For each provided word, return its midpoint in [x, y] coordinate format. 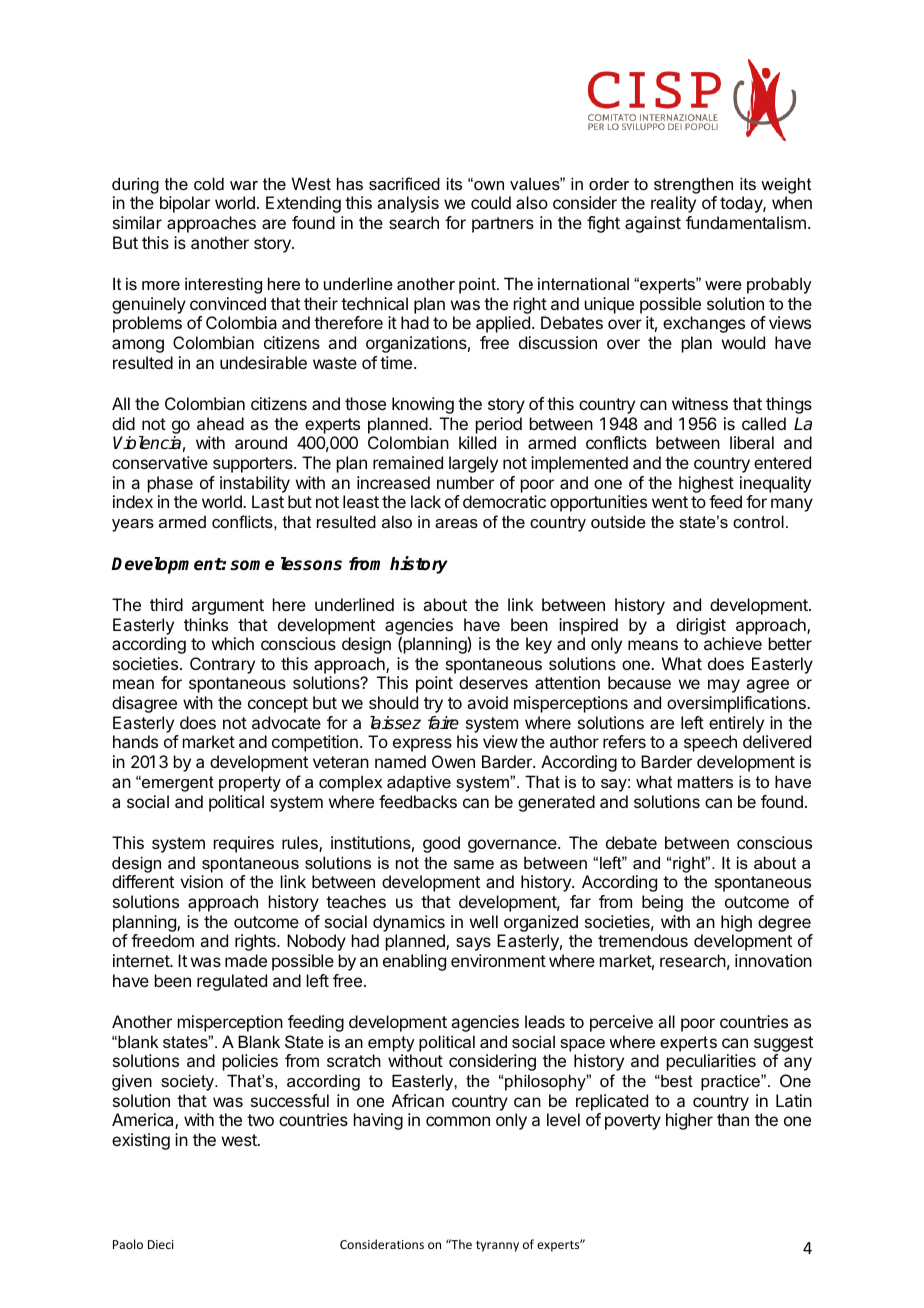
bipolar [185, 204]
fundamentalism [746, 222]
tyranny [497, 1246]
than [733, 1119]
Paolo [128, 1244]
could [491, 202]
